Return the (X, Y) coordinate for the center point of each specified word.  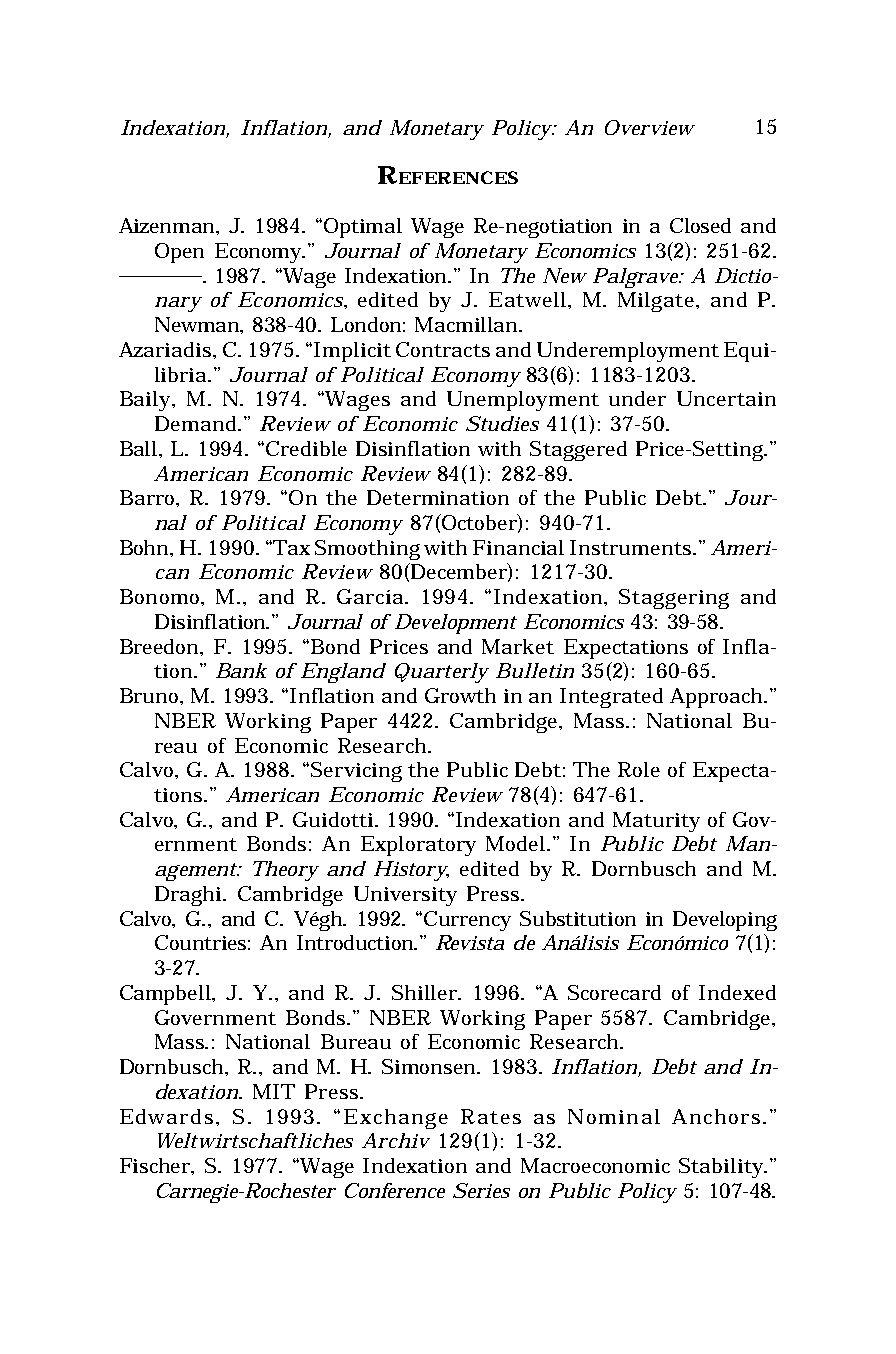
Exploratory (418, 846)
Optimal (363, 228)
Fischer (157, 1166)
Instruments (632, 547)
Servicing (356, 772)
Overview (650, 127)
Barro (149, 498)
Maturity (656, 822)
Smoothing (367, 550)
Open (179, 253)
